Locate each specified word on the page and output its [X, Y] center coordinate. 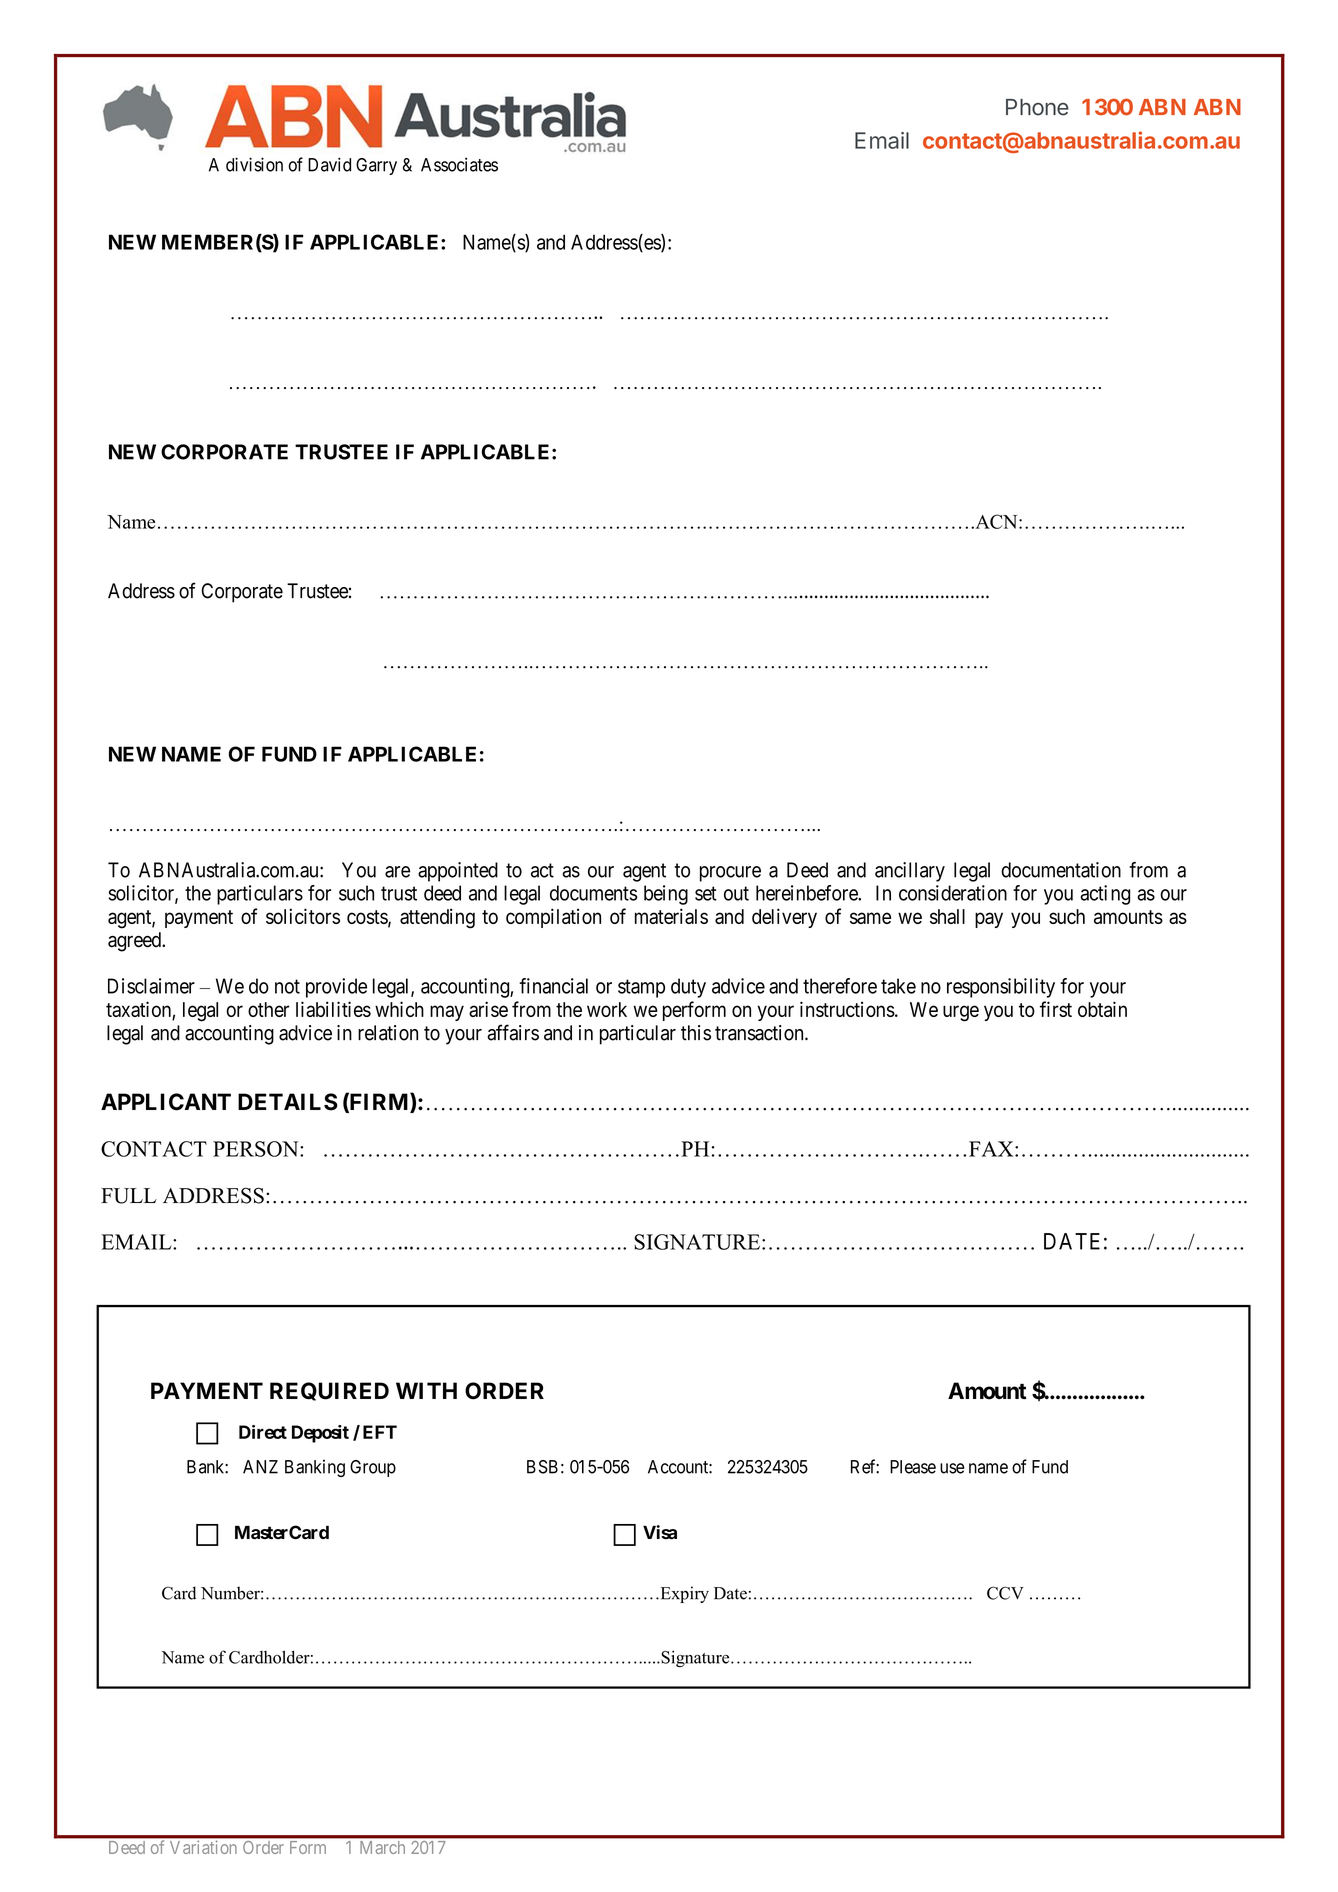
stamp [641, 988]
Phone [1037, 107]
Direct [263, 1432]
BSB [542, 1467]
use [952, 1468]
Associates [459, 164]
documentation [1061, 870]
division [254, 164]
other [268, 1009]
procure [730, 874]
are [397, 872]
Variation [203, 1847]
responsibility [1001, 988]
